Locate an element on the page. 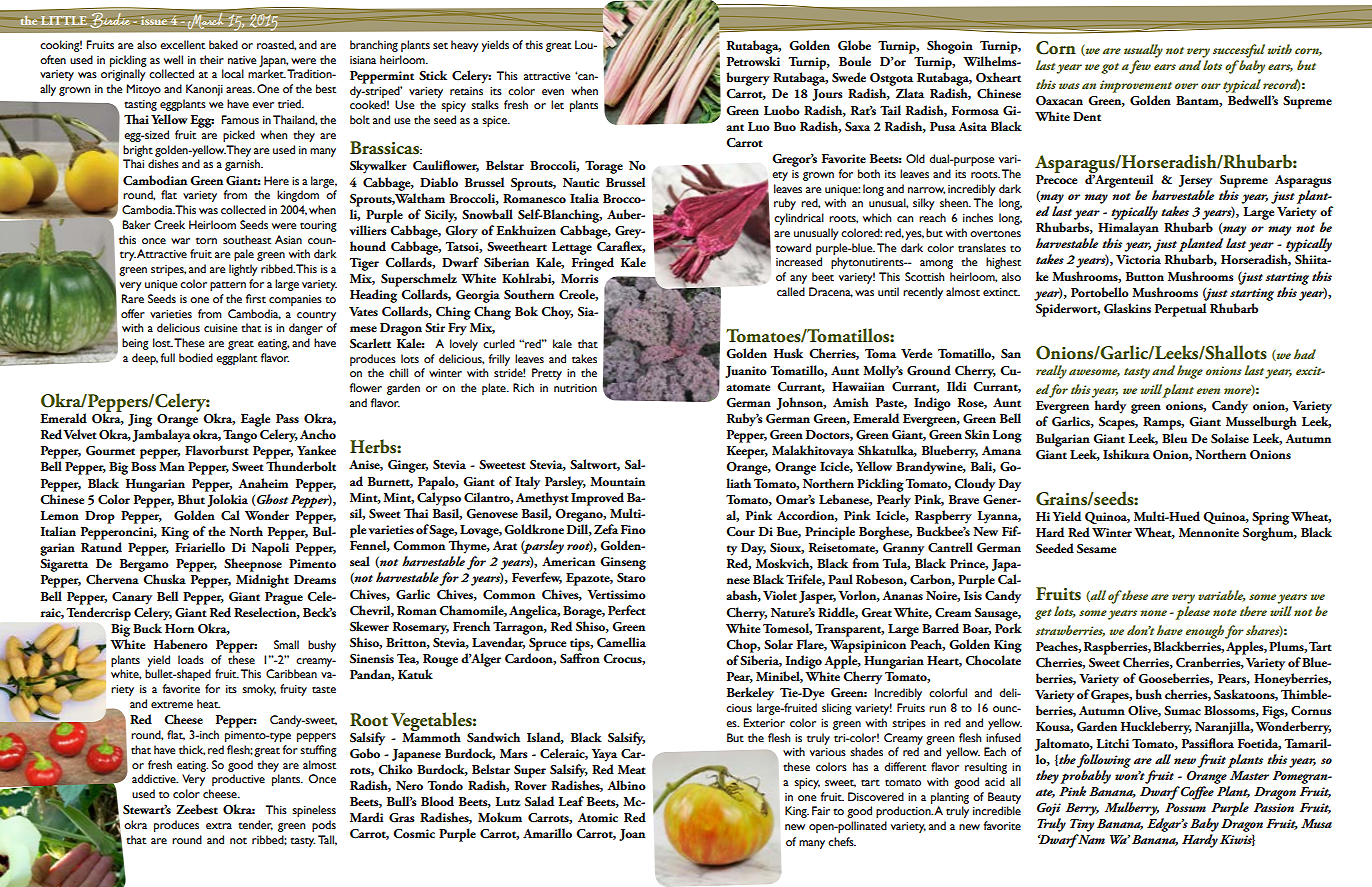 This page has height=887, width=1372. baked is located at coordinates (223, 44).
